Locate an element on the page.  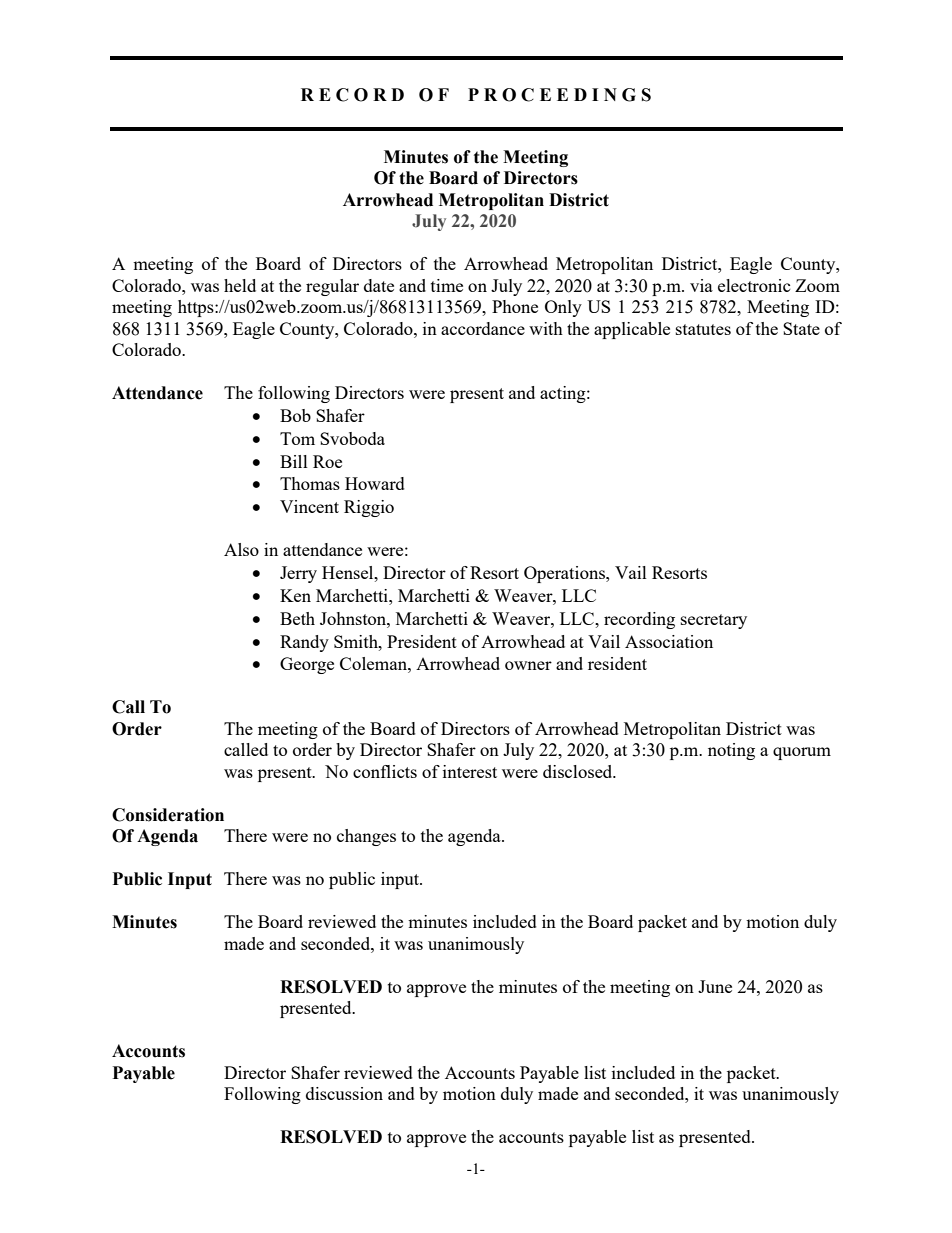
held is located at coordinates (240, 285).
